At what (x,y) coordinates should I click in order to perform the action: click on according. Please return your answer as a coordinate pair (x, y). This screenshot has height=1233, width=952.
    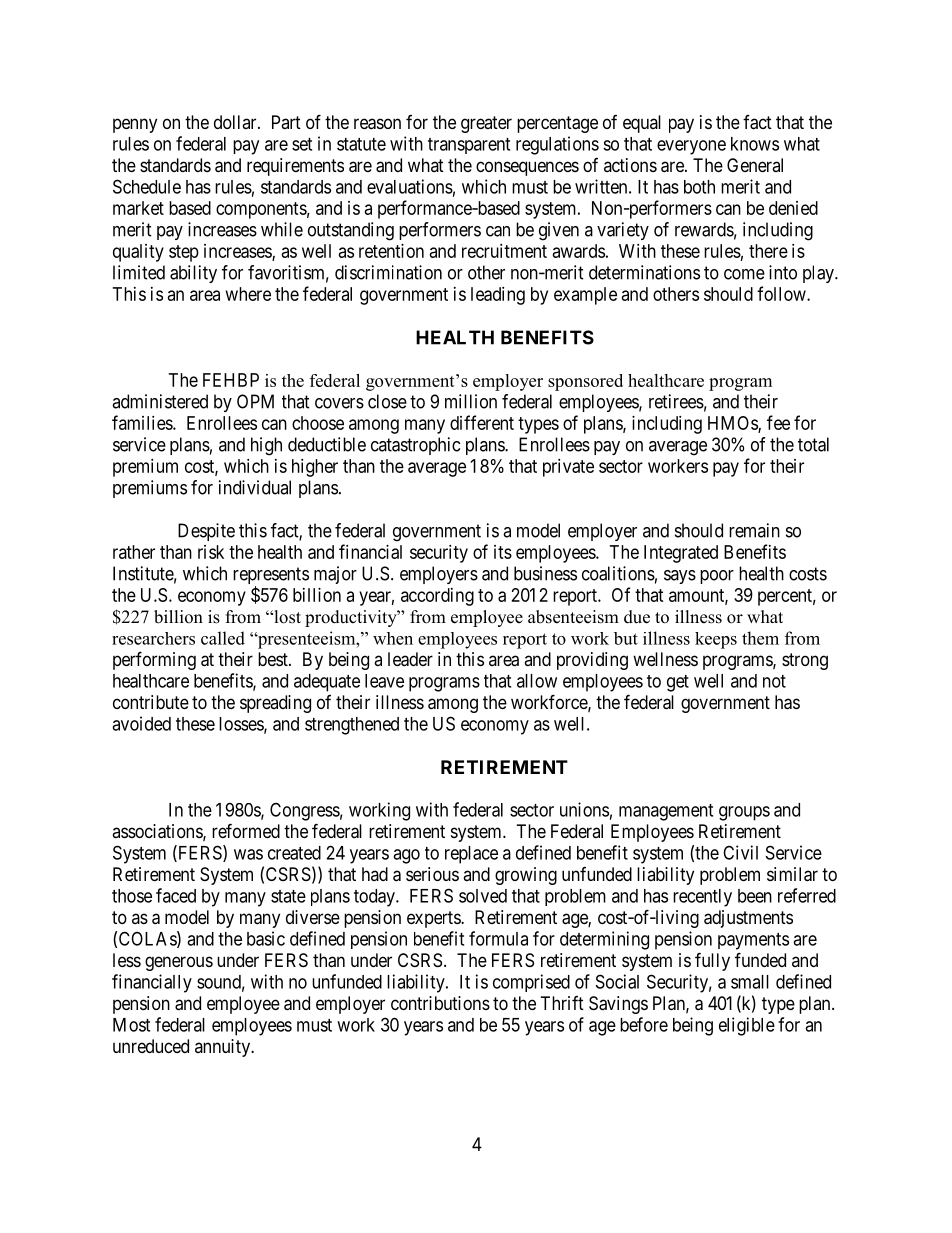
    Looking at the image, I should click on (437, 597).
